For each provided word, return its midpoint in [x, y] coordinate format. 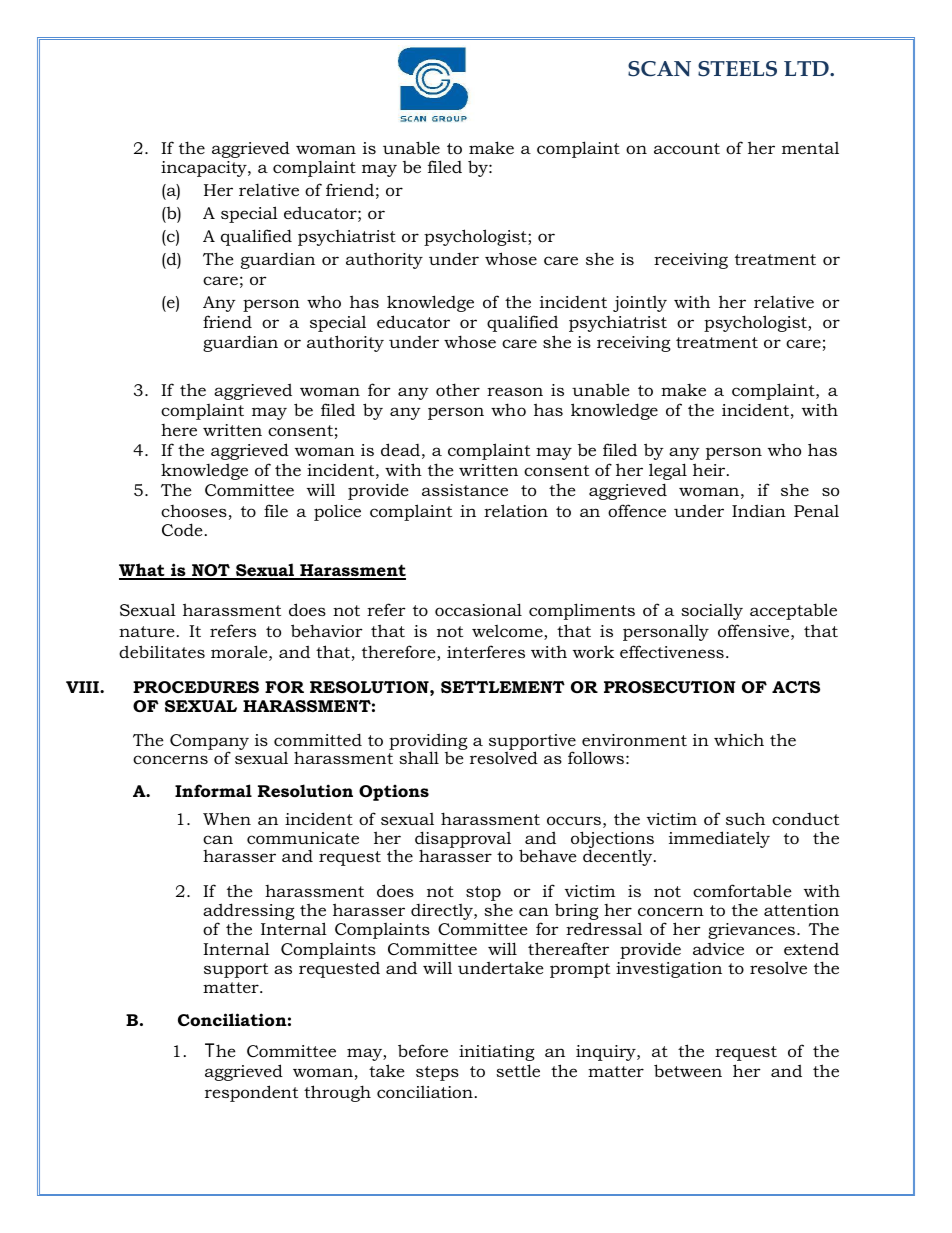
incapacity [205, 169]
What [143, 571]
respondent [251, 1093]
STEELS [737, 69]
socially [712, 611]
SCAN [659, 69]
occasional [478, 609]
